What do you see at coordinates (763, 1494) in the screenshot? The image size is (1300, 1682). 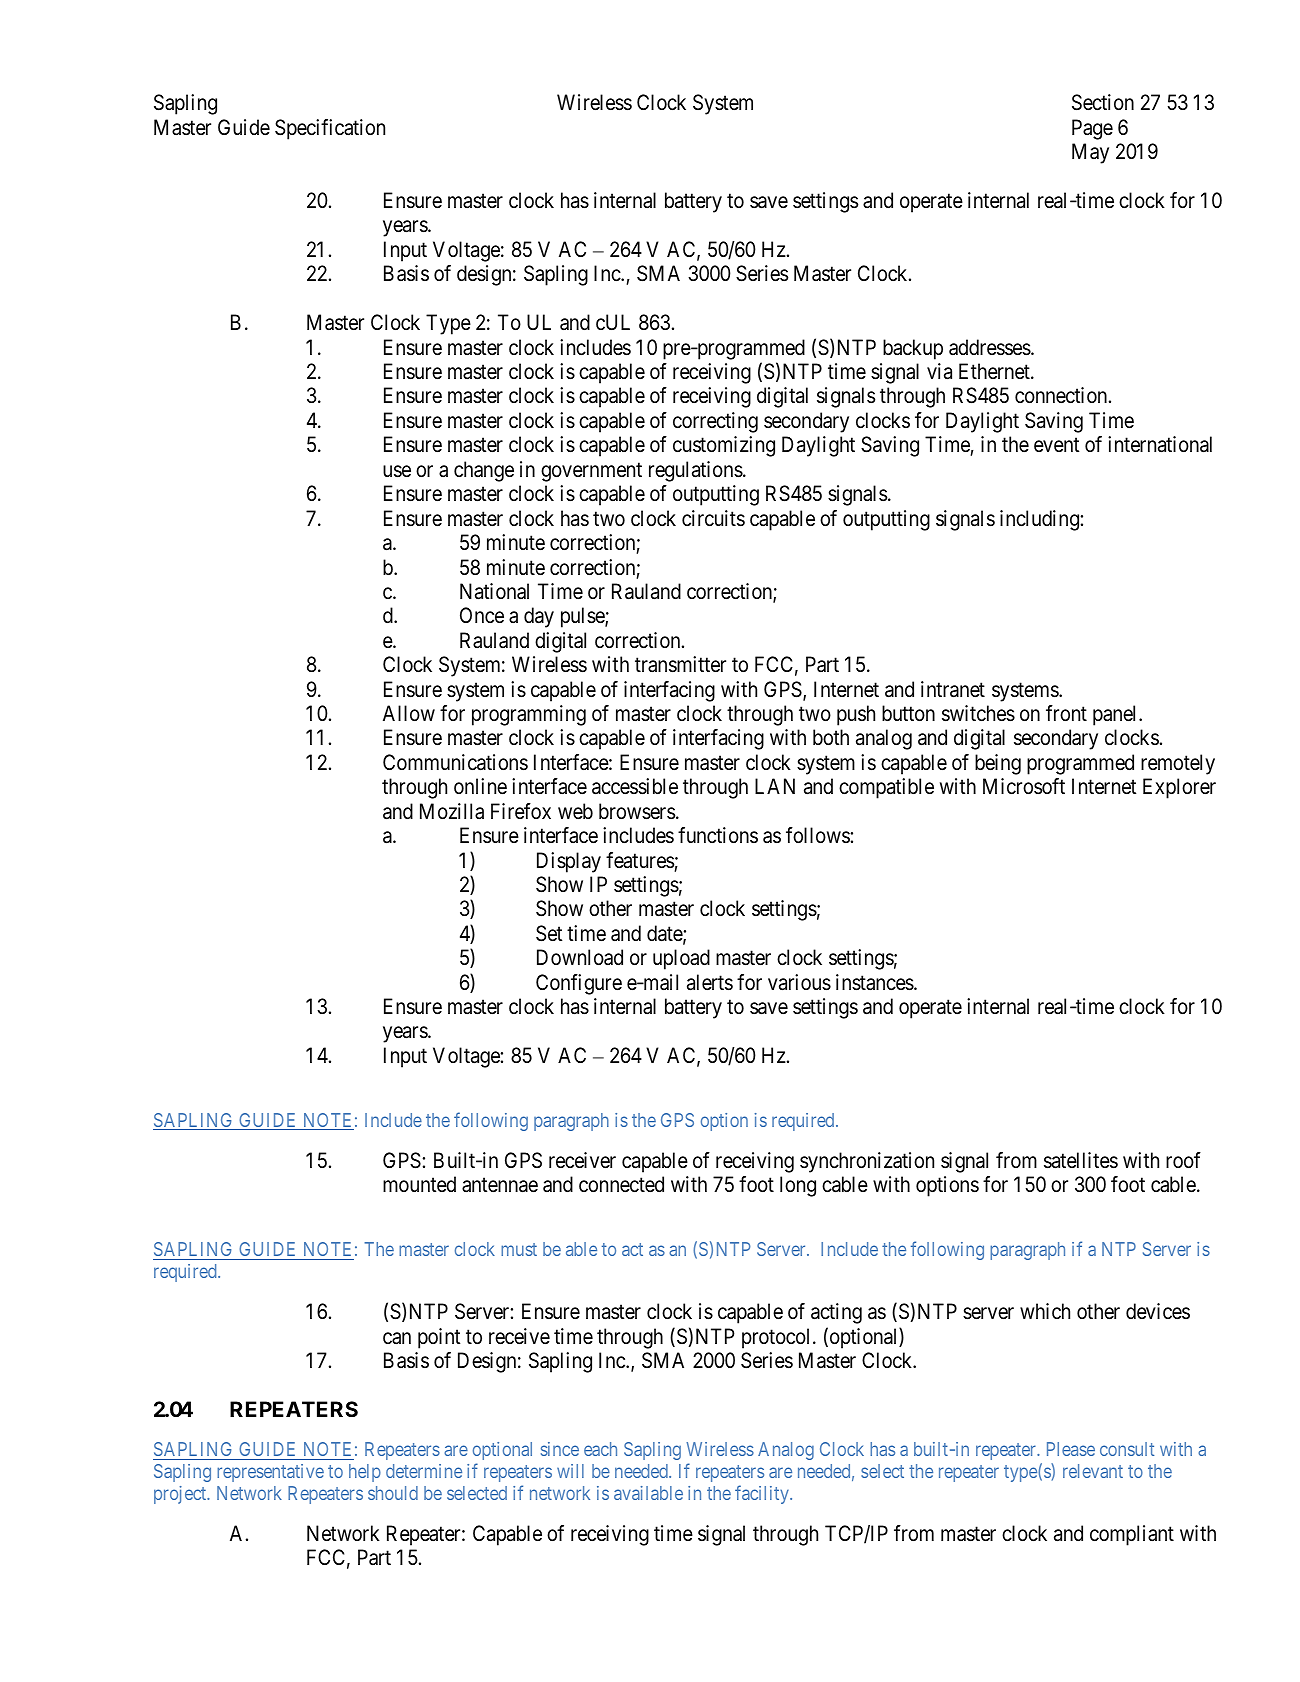 I see `facility` at bounding box center [763, 1494].
